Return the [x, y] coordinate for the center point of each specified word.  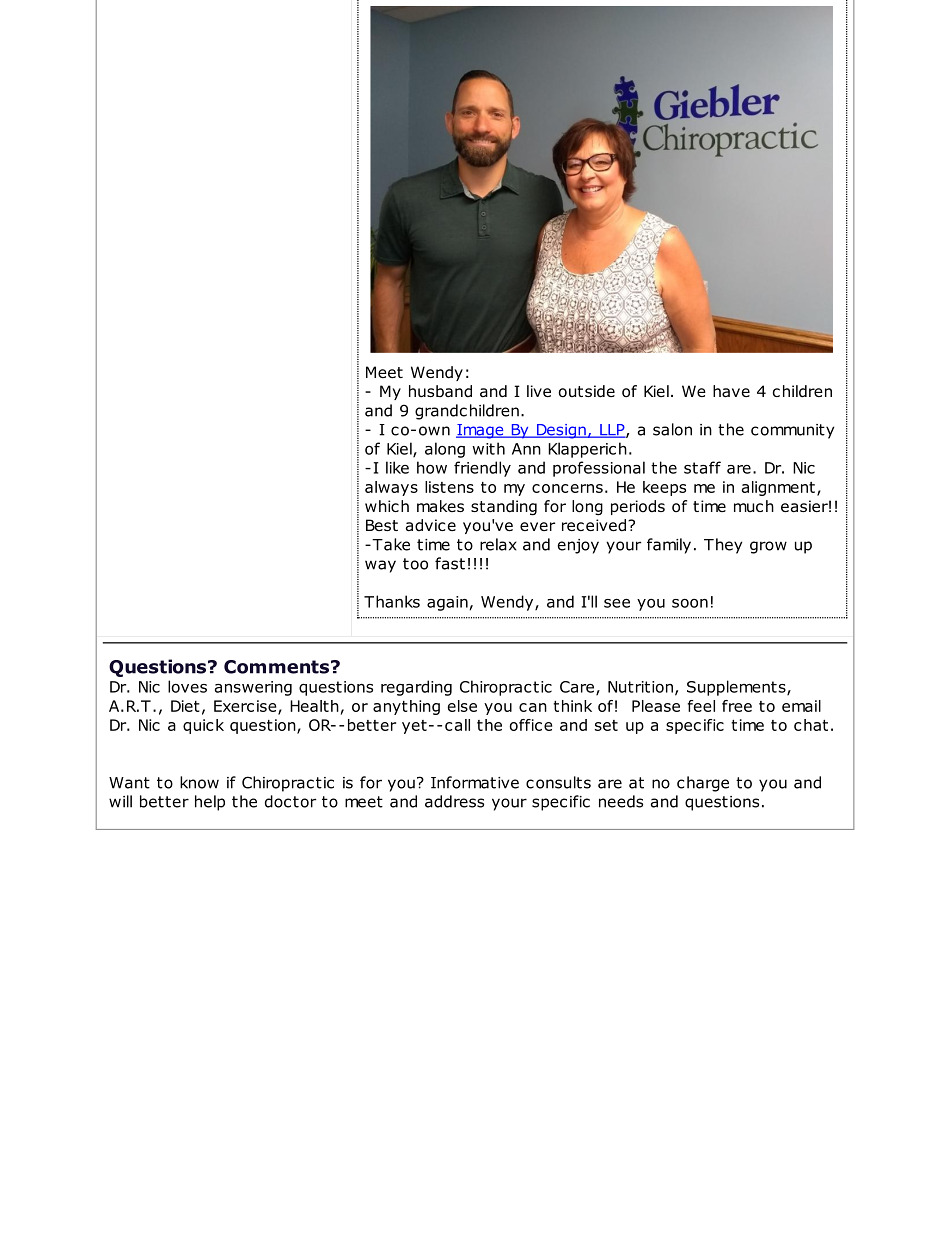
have [731, 391]
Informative [475, 782]
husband [440, 391]
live [539, 391]
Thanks [392, 601]
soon [690, 603]
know [199, 782]
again [447, 603]
